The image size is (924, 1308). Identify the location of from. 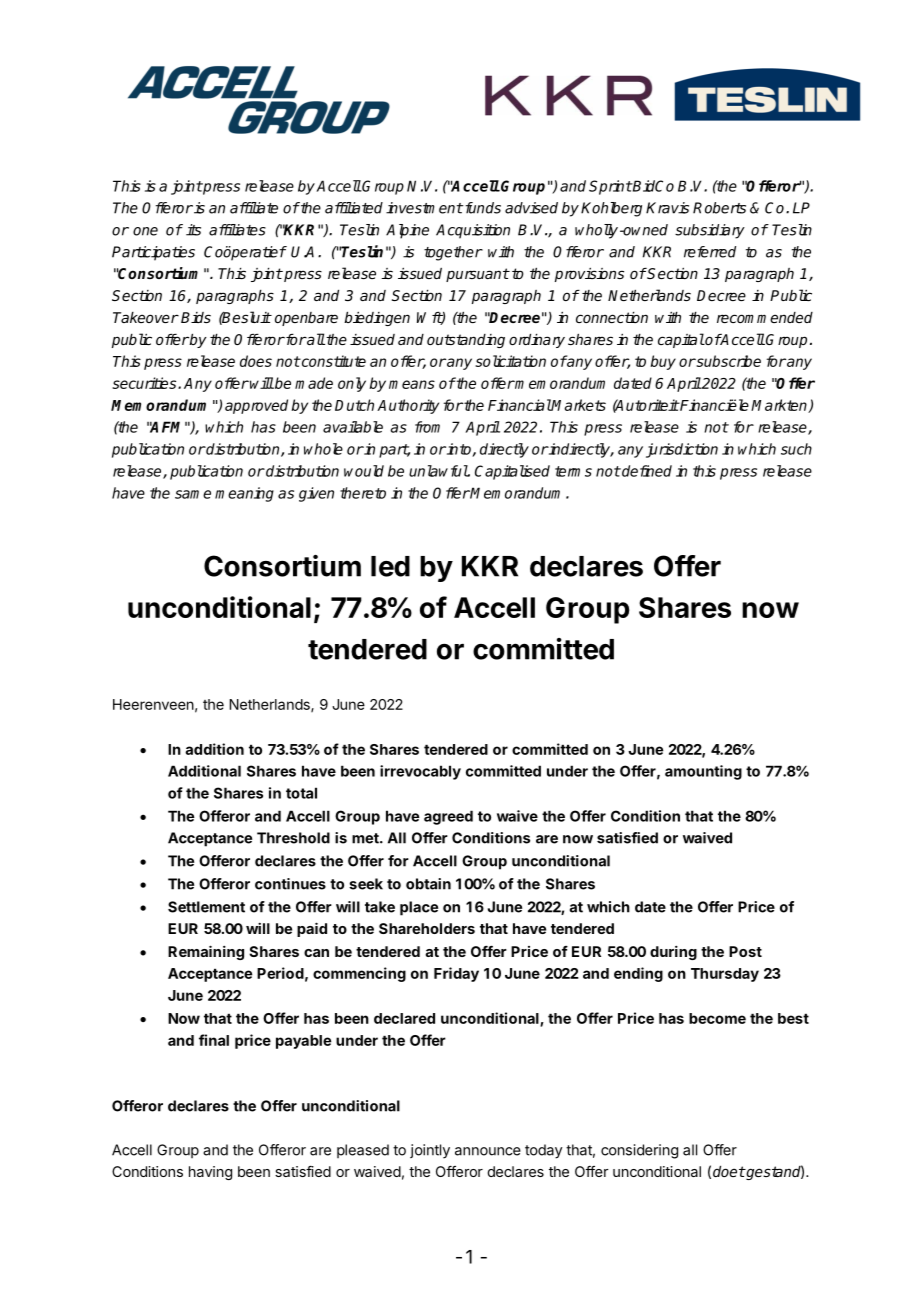
(427, 427).
